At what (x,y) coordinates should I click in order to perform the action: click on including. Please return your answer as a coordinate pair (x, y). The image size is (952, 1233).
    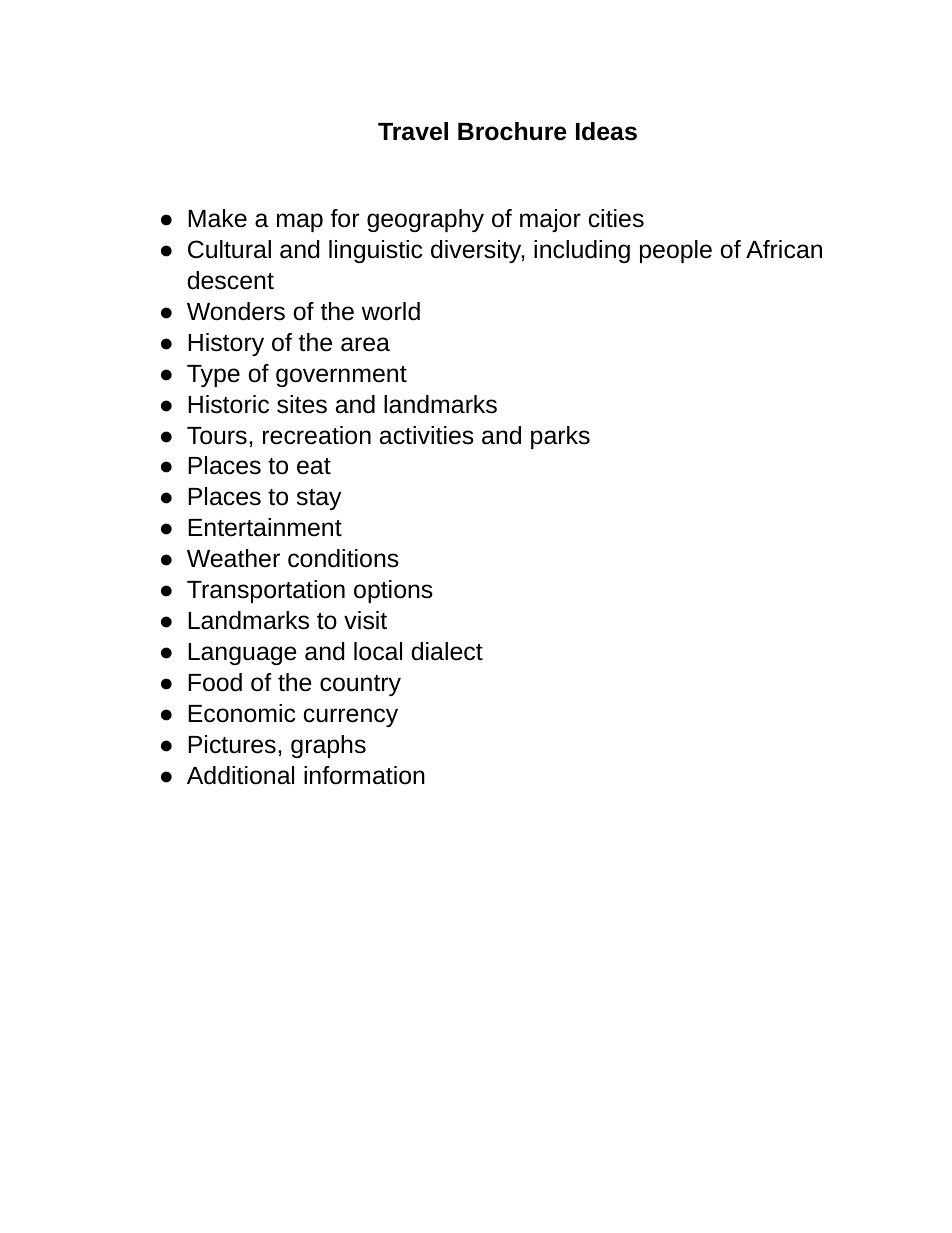
    Looking at the image, I should click on (582, 251).
